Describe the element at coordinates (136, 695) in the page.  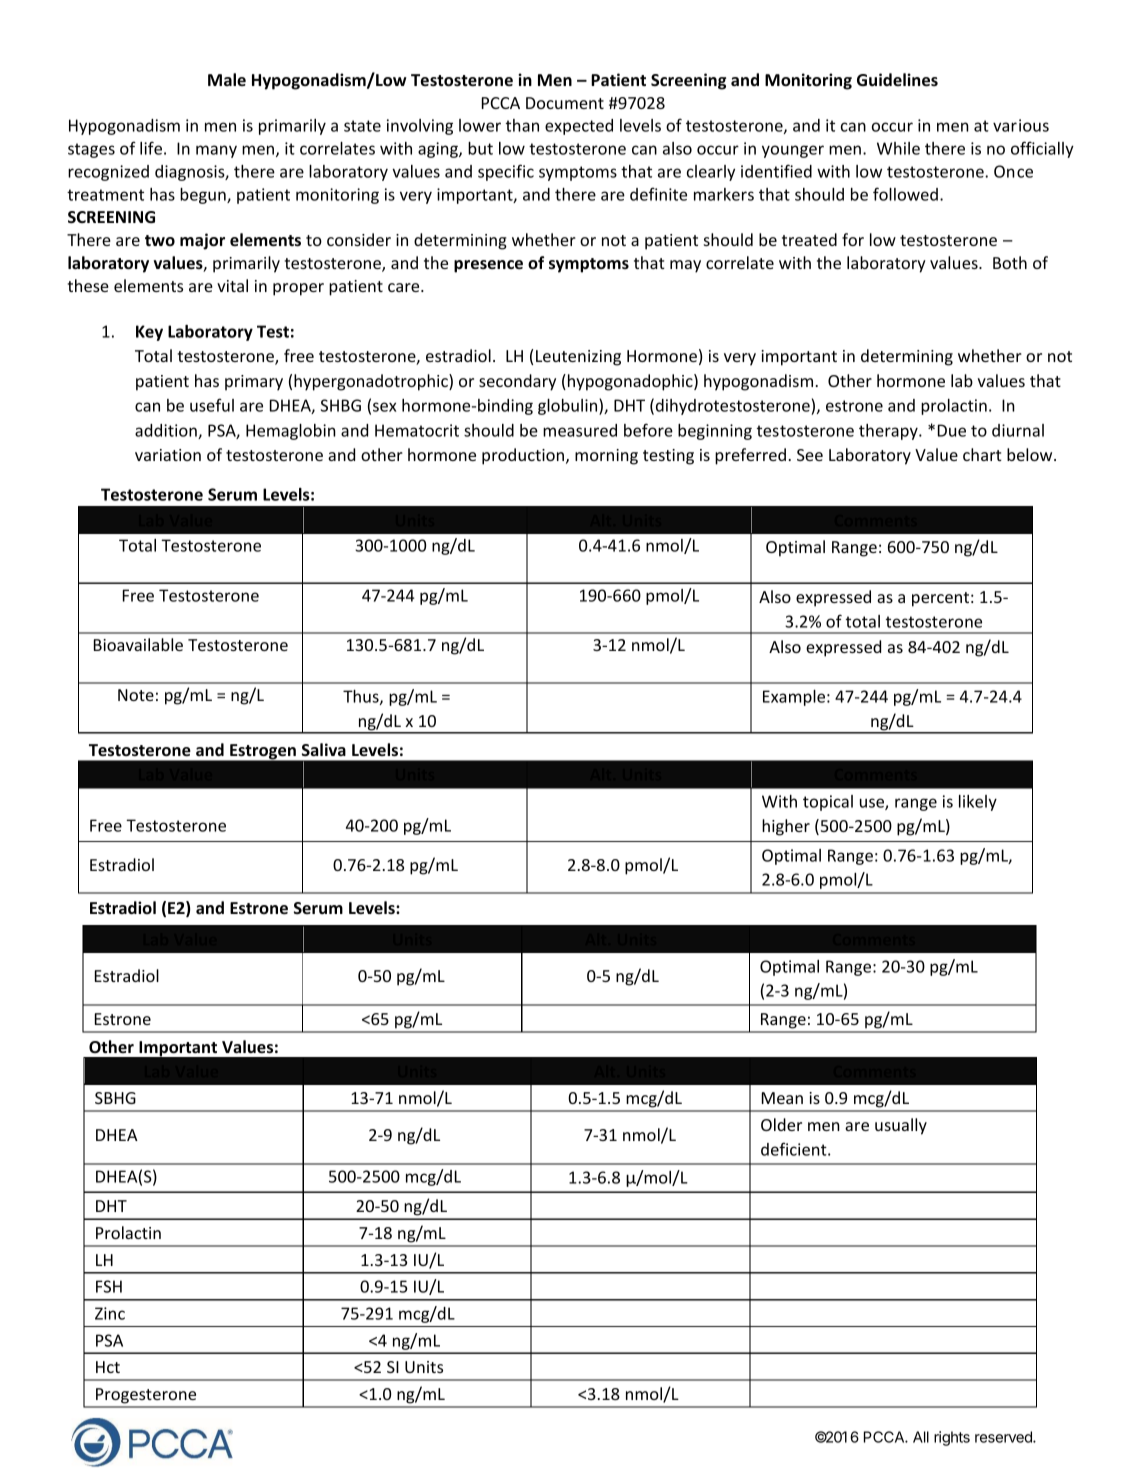
I see `Note` at that location.
